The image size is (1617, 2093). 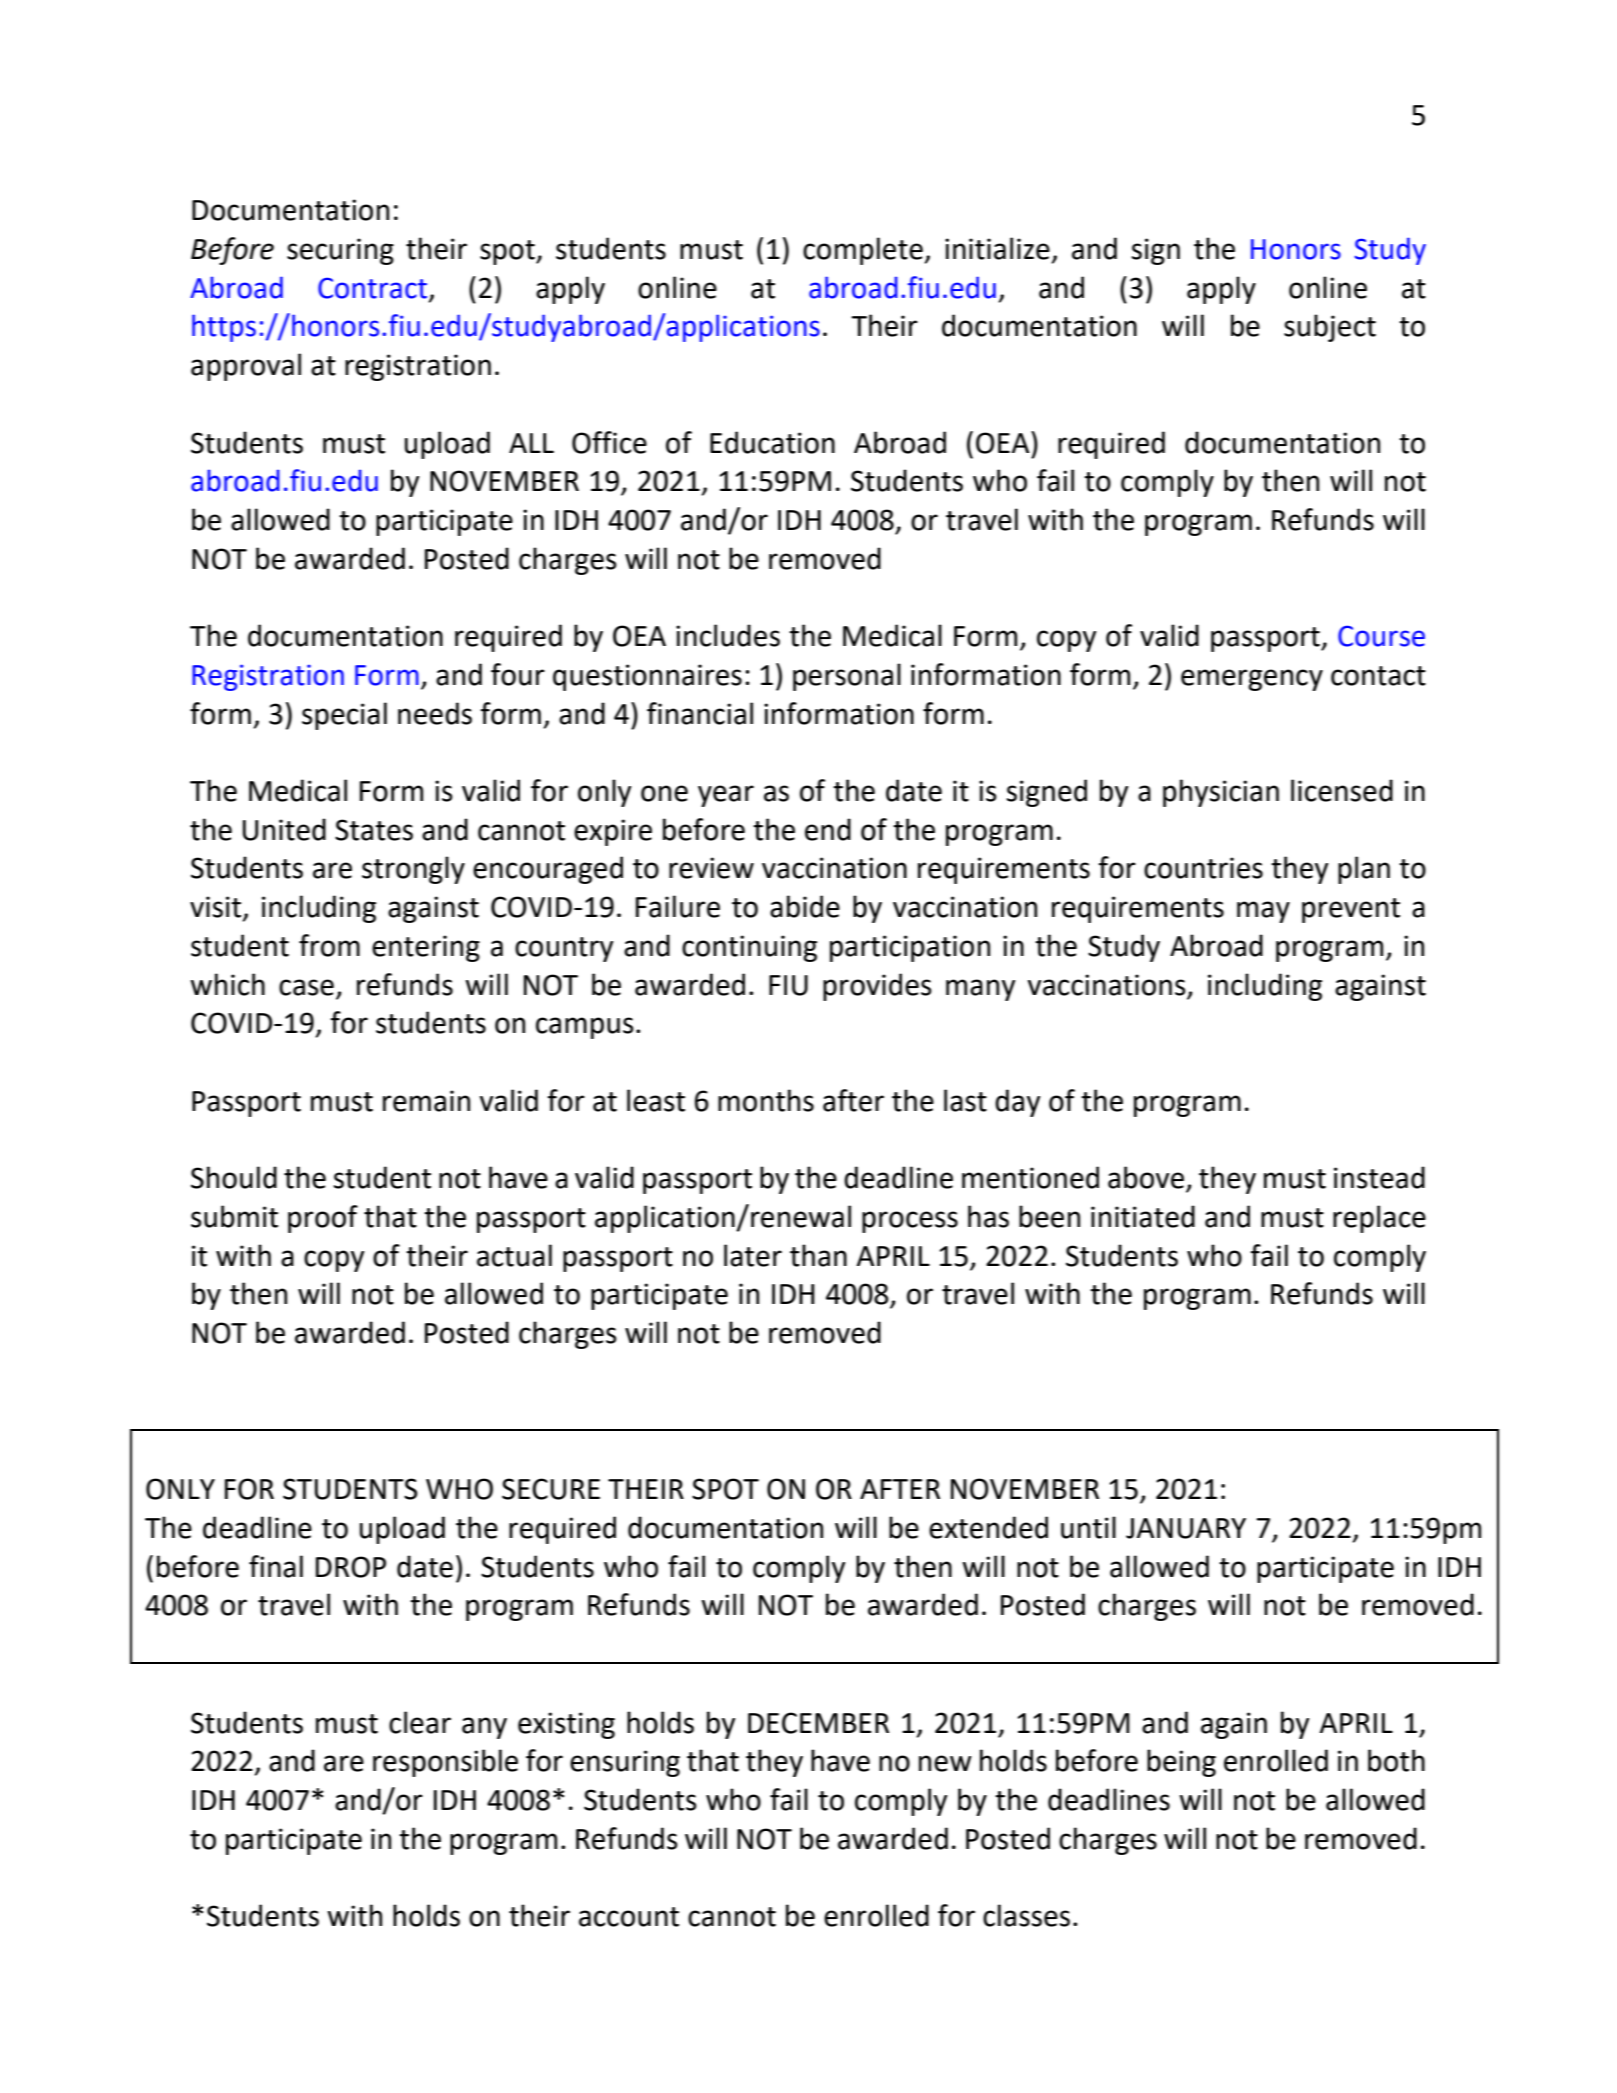 What do you see at coordinates (1186, 1528) in the screenshot?
I see `JANUARY` at bounding box center [1186, 1528].
